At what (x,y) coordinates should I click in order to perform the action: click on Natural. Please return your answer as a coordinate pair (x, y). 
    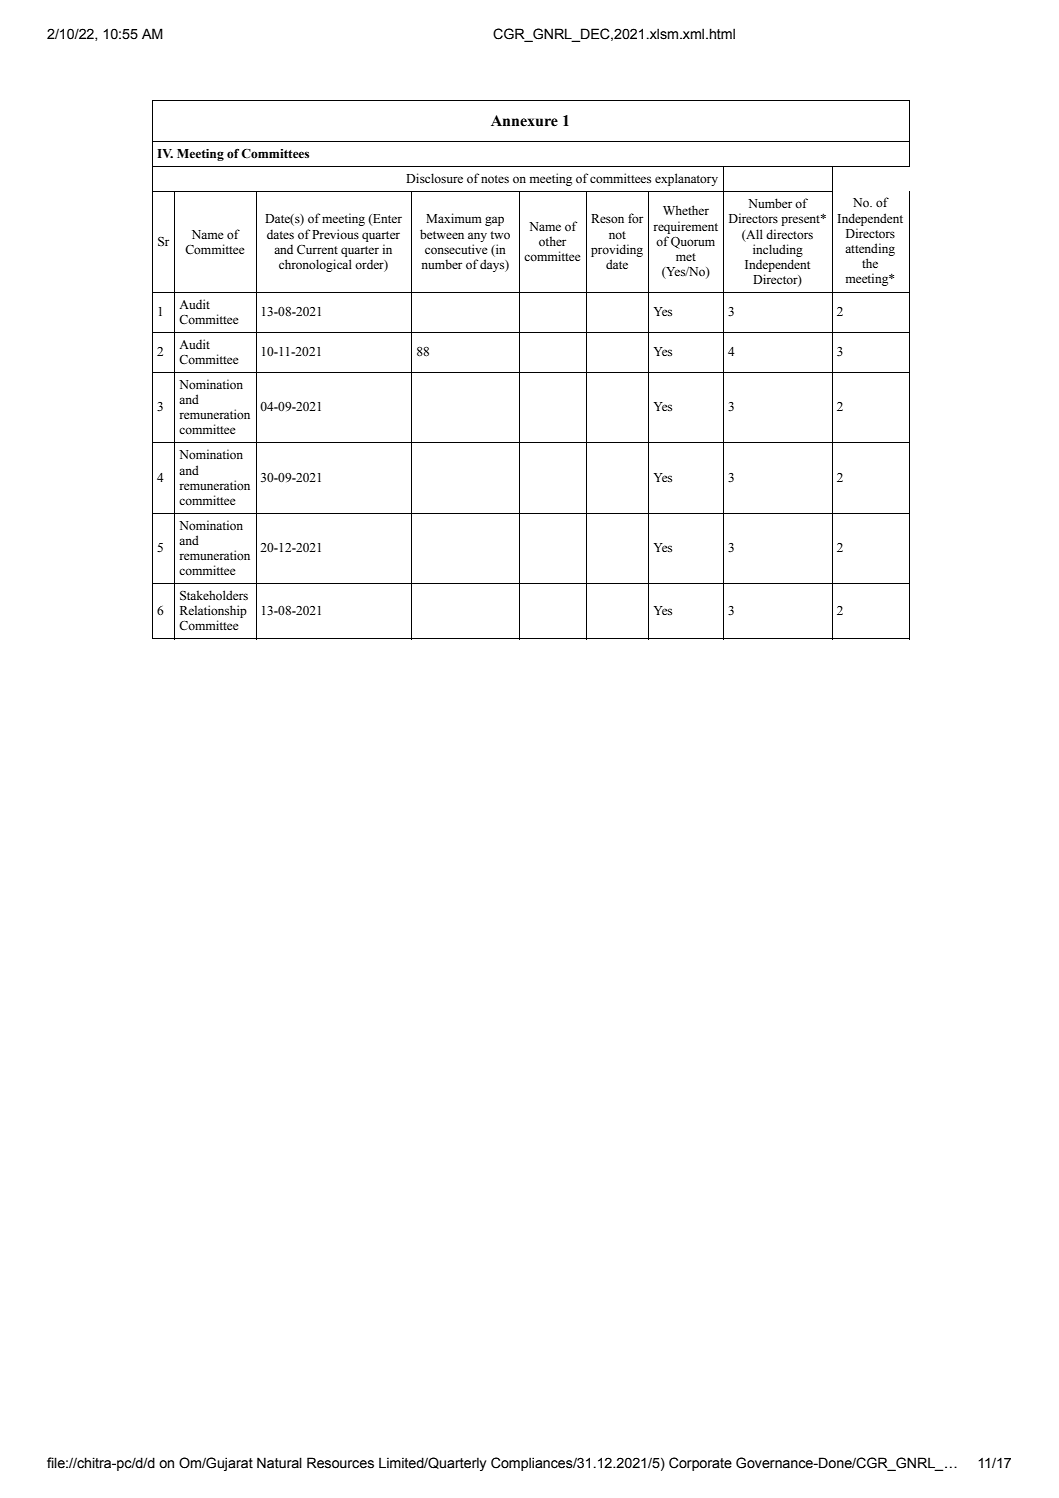
    Looking at the image, I should click on (279, 1463).
